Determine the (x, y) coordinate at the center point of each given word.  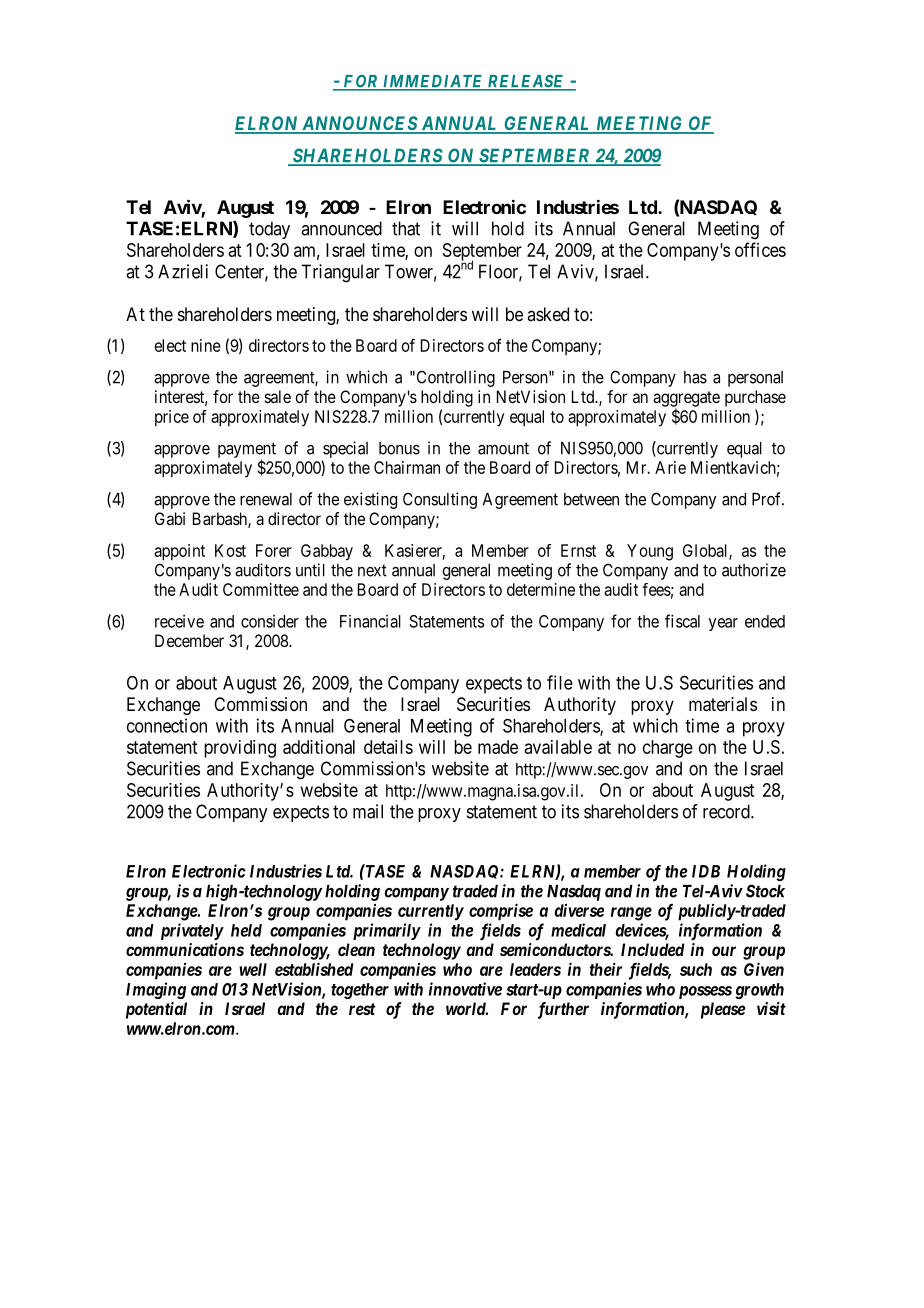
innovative (465, 989)
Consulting (440, 500)
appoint (179, 552)
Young (650, 552)
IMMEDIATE (433, 82)
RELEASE (526, 82)
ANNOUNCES (360, 124)
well (253, 969)
